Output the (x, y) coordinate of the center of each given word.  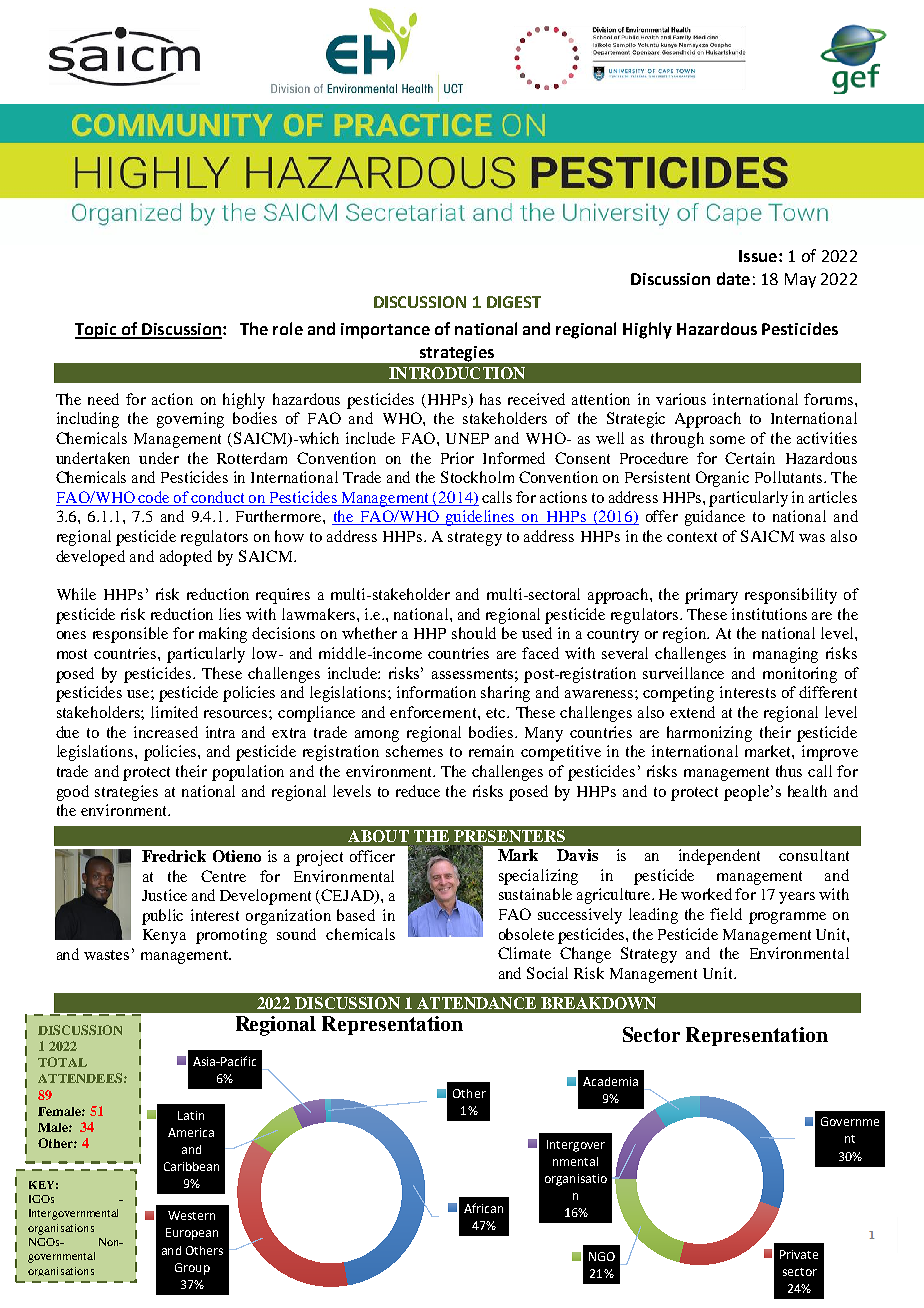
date (733, 278)
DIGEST (514, 302)
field (726, 914)
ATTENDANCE (476, 1003)
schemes (414, 751)
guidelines (481, 518)
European (192, 1234)
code (155, 498)
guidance (715, 518)
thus (789, 771)
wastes (106, 955)
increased (166, 732)
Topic (97, 331)
